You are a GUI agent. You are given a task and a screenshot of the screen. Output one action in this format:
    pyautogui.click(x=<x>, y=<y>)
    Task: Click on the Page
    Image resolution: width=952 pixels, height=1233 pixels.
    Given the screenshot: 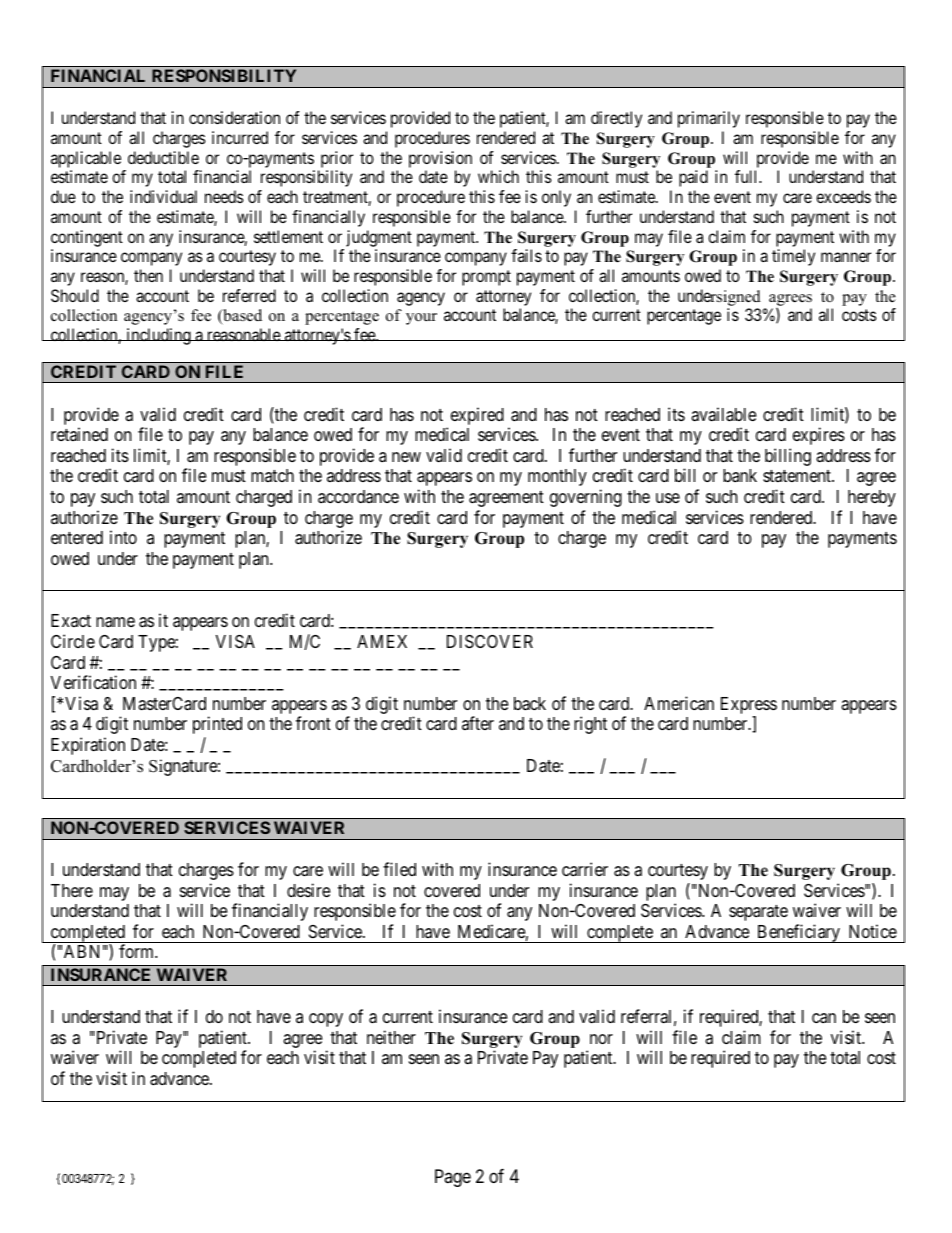 What is the action you would take?
    pyautogui.click(x=453, y=1178)
